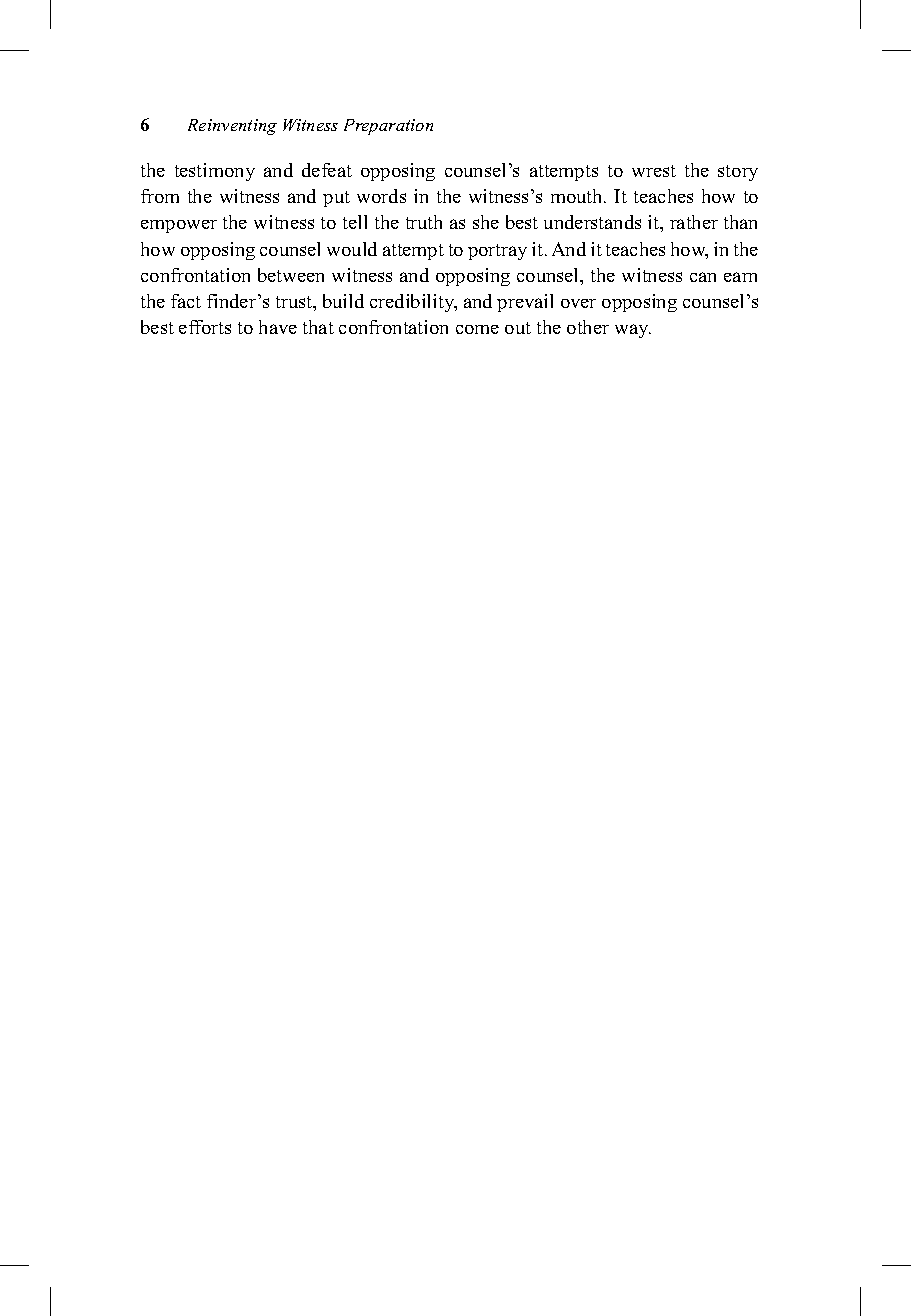 This screenshot has width=911, height=1316. I want to click on Reinventing, so click(232, 127).
